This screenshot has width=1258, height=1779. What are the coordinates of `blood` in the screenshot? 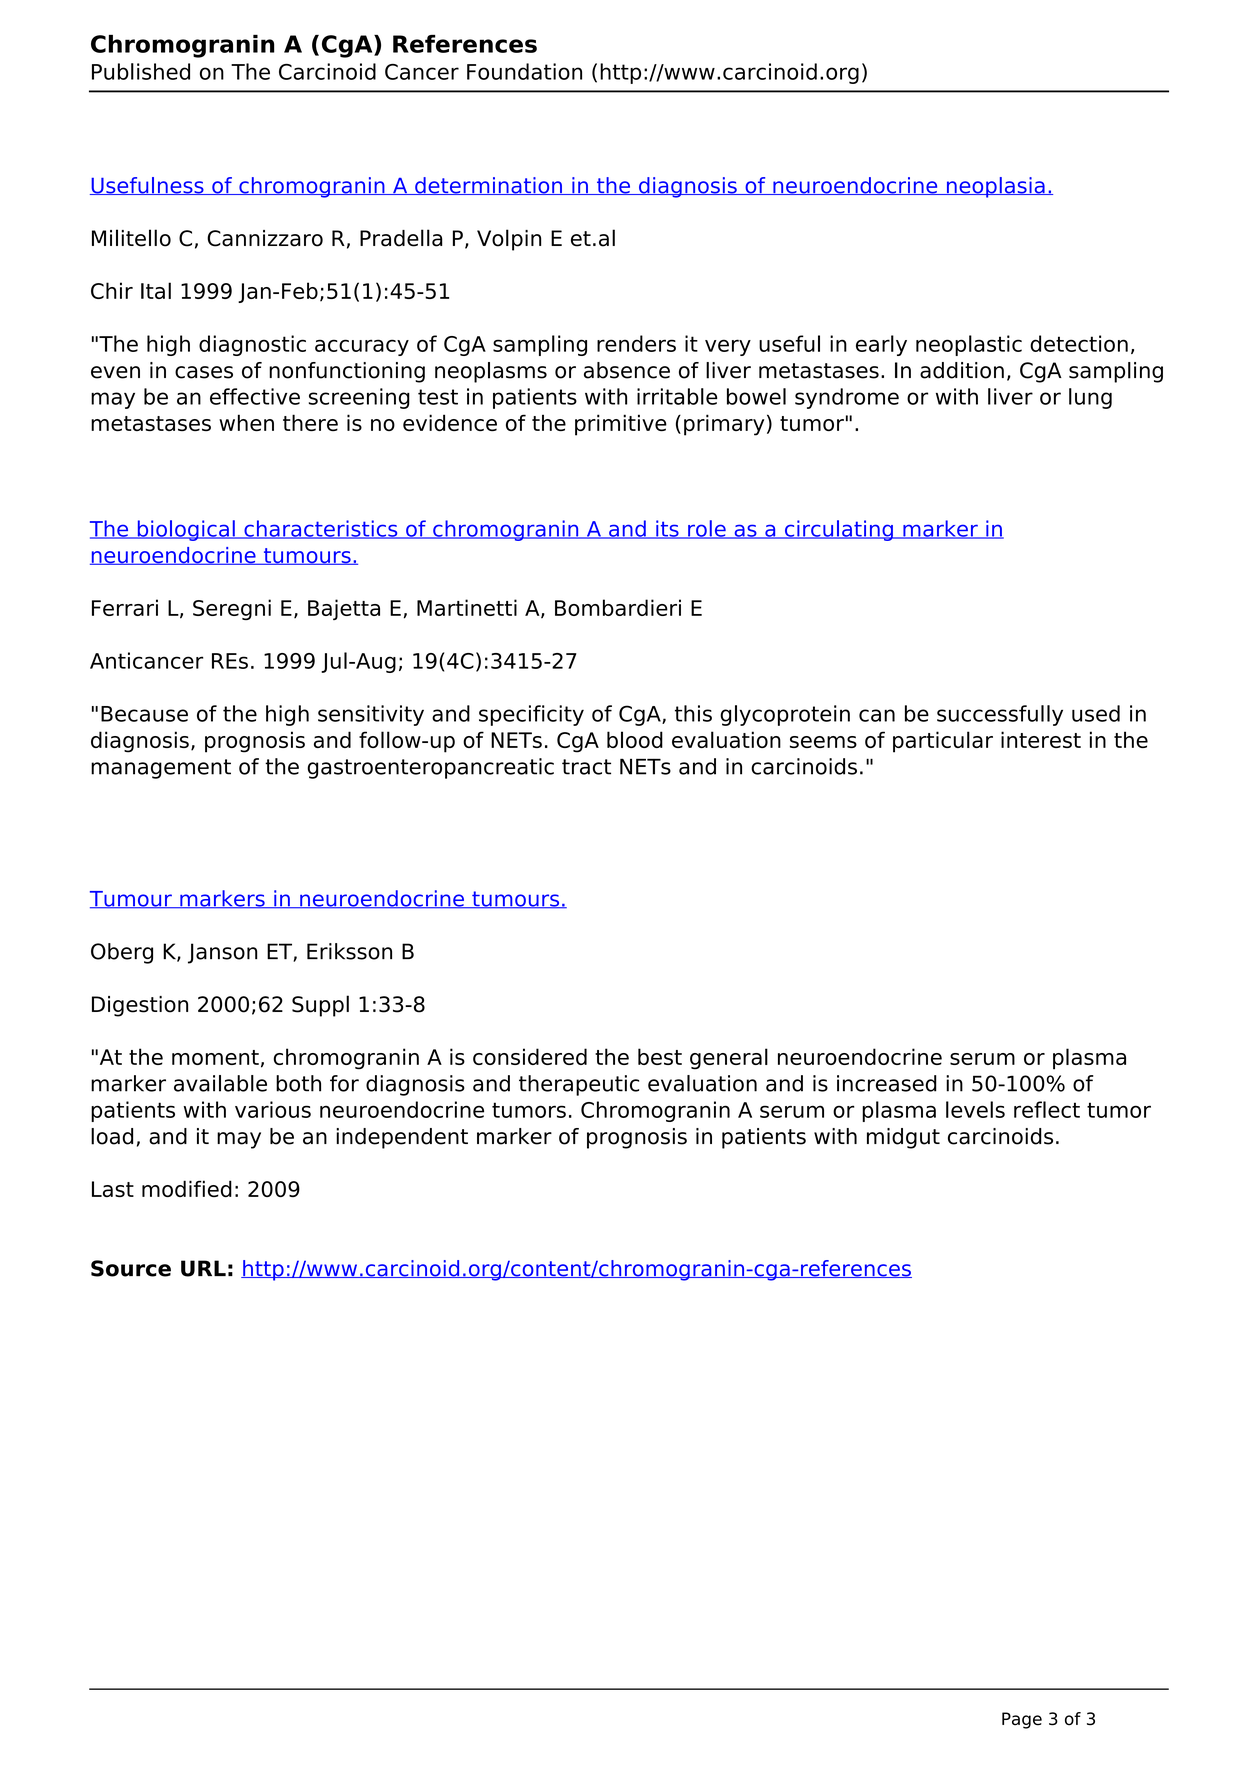 It's located at (635, 739).
